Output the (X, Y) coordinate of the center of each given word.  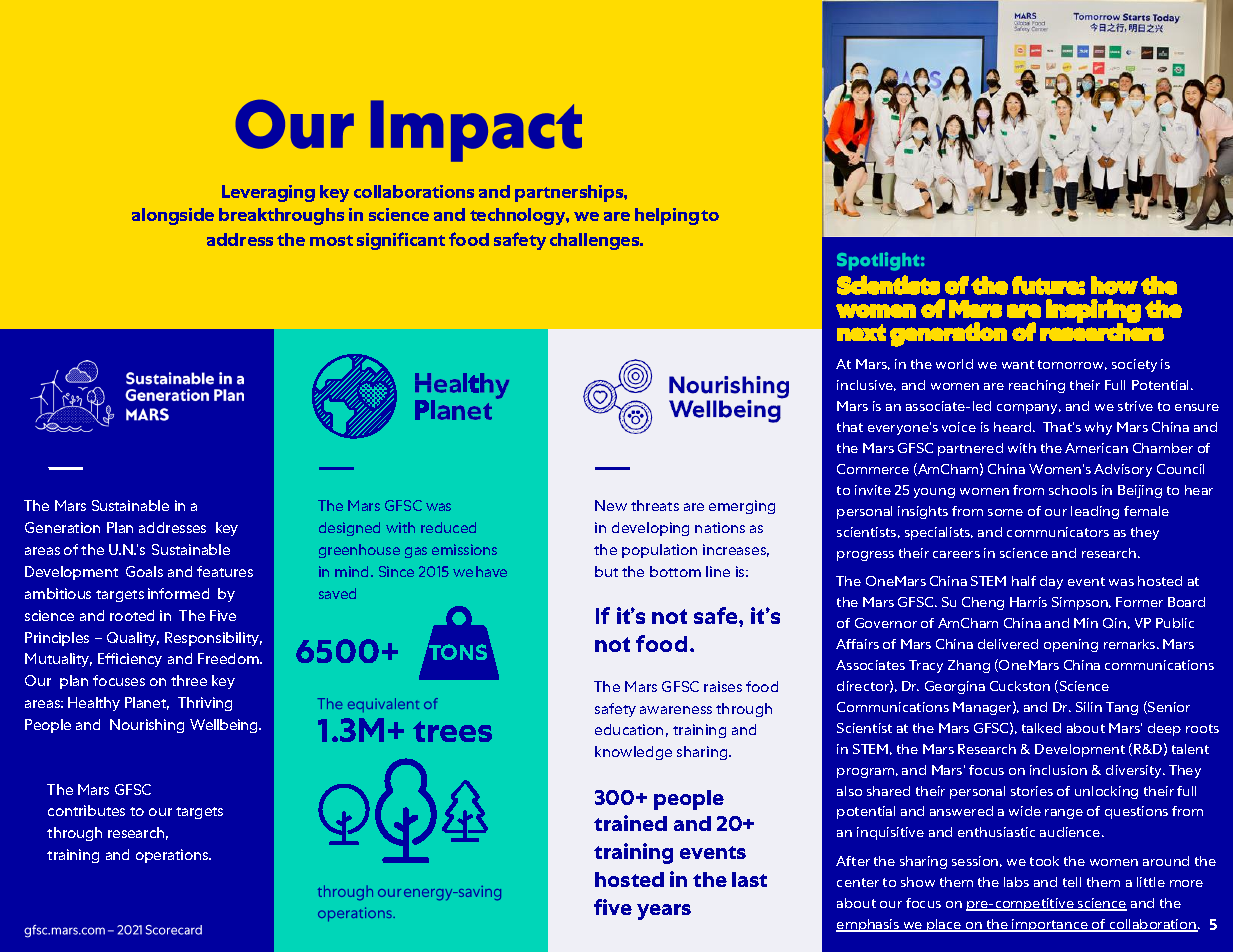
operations (173, 856)
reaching (1037, 386)
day (1051, 582)
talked (1041, 728)
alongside (173, 216)
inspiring (1093, 312)
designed (349, 529)
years (664, 912)
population (659, 551)
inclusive (866, 385)
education (629, 729)
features (225, 571)
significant (401, 241)
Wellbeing (225, 726)
